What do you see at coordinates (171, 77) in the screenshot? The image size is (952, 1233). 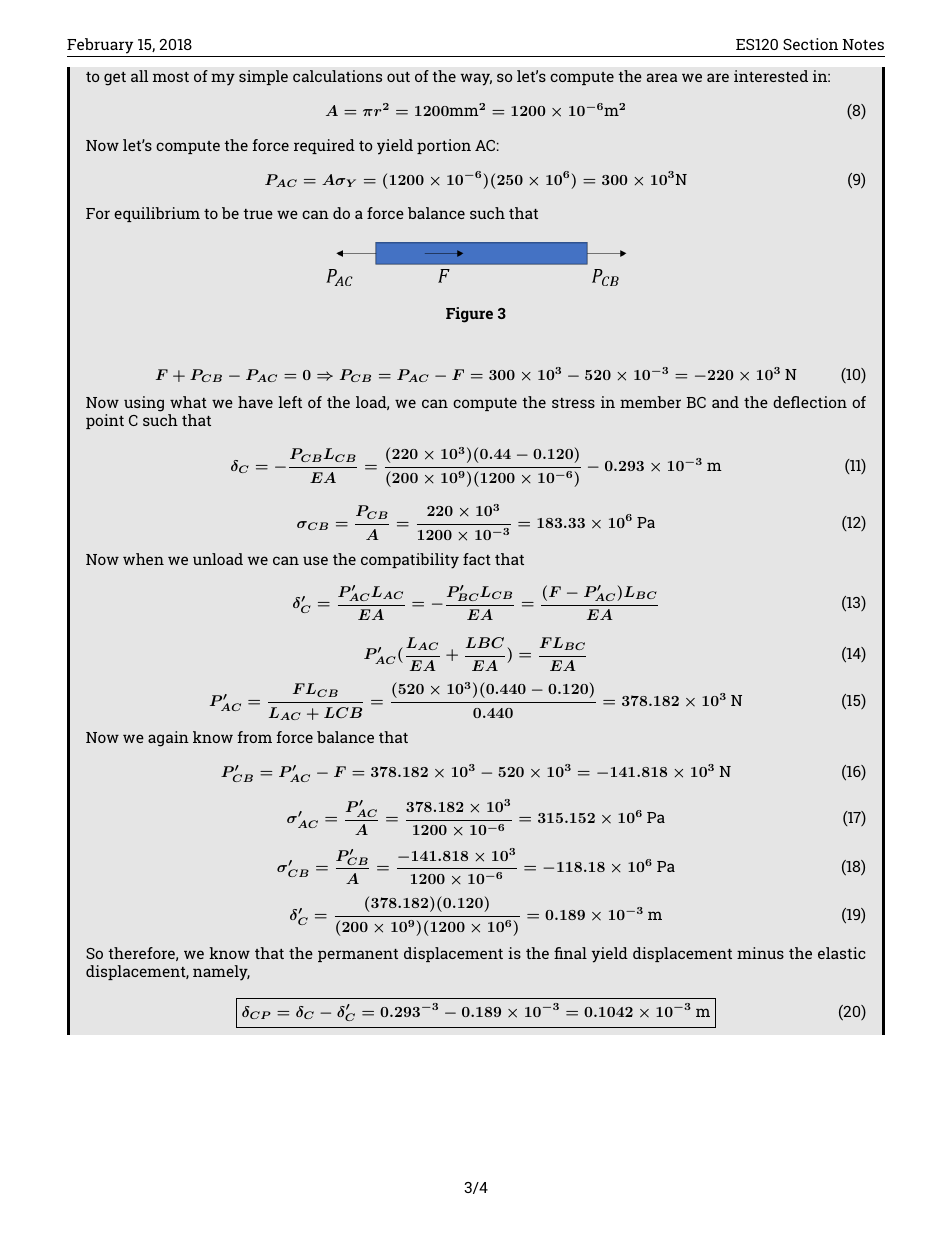 I see `most` at bounding box center [171, 77].
